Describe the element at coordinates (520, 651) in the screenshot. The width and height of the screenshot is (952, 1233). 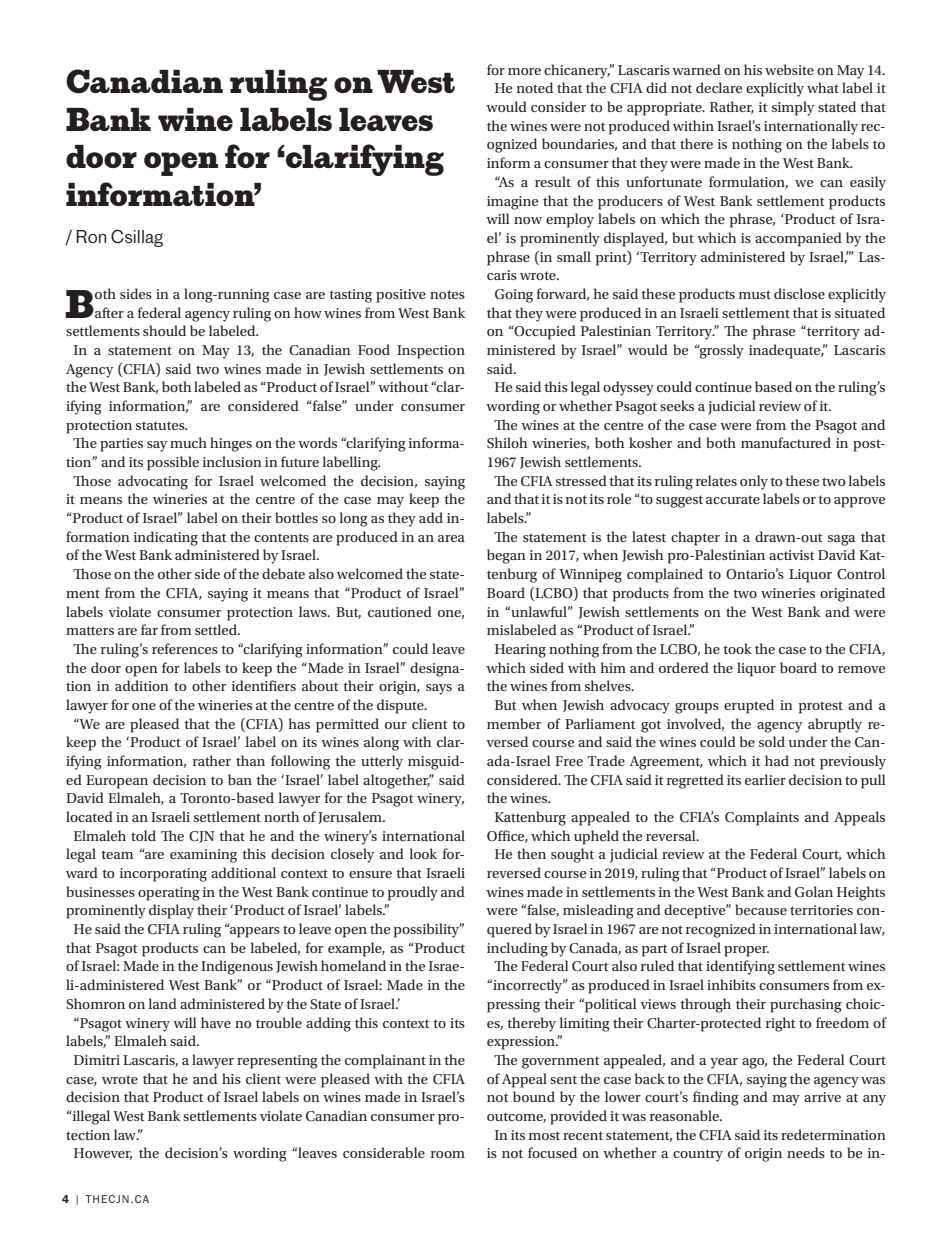
I see `Hearing` at that location.
